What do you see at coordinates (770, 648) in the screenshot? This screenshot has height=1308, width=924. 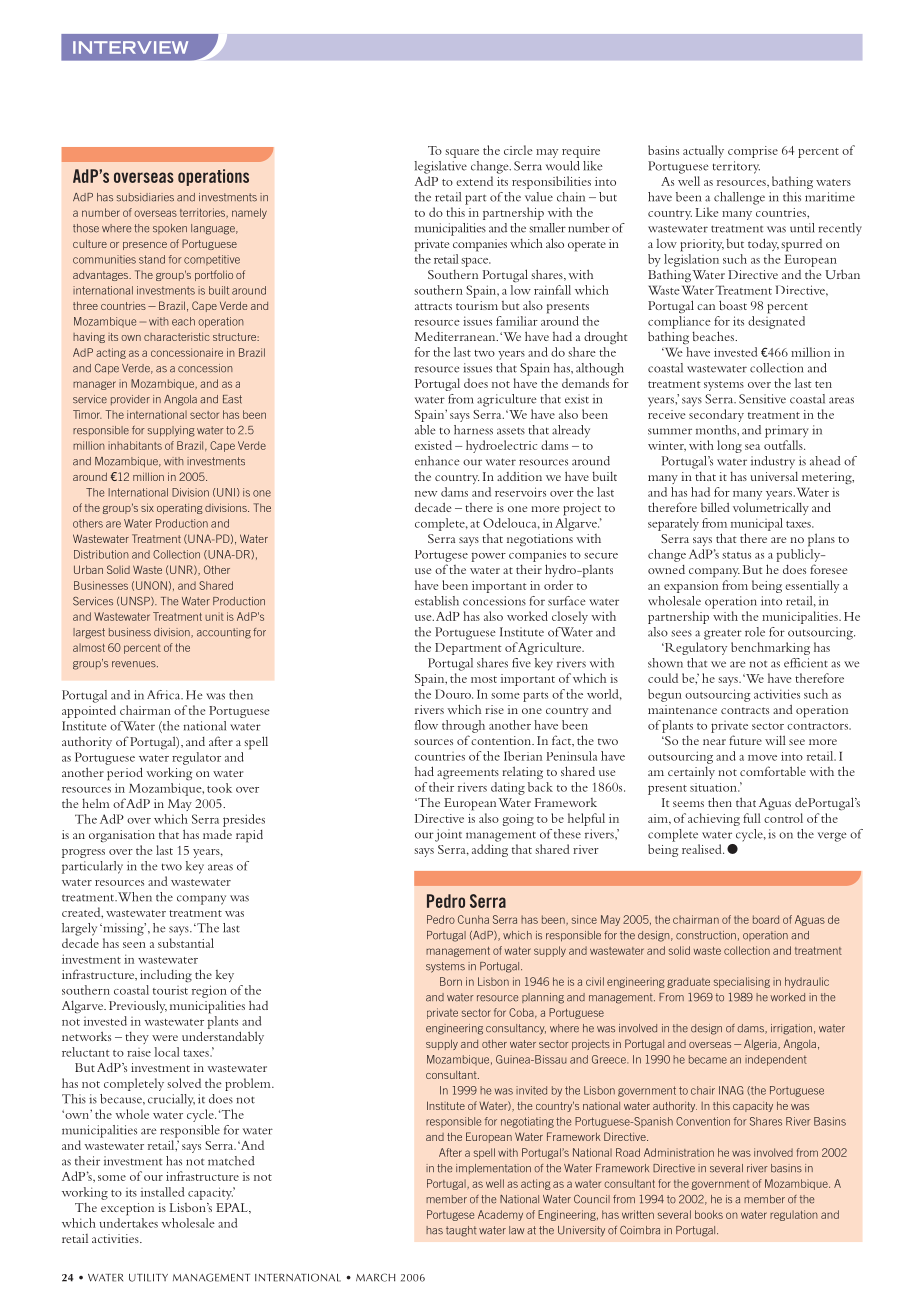 I see `benchmarking` at bounding box center [770, 648].
